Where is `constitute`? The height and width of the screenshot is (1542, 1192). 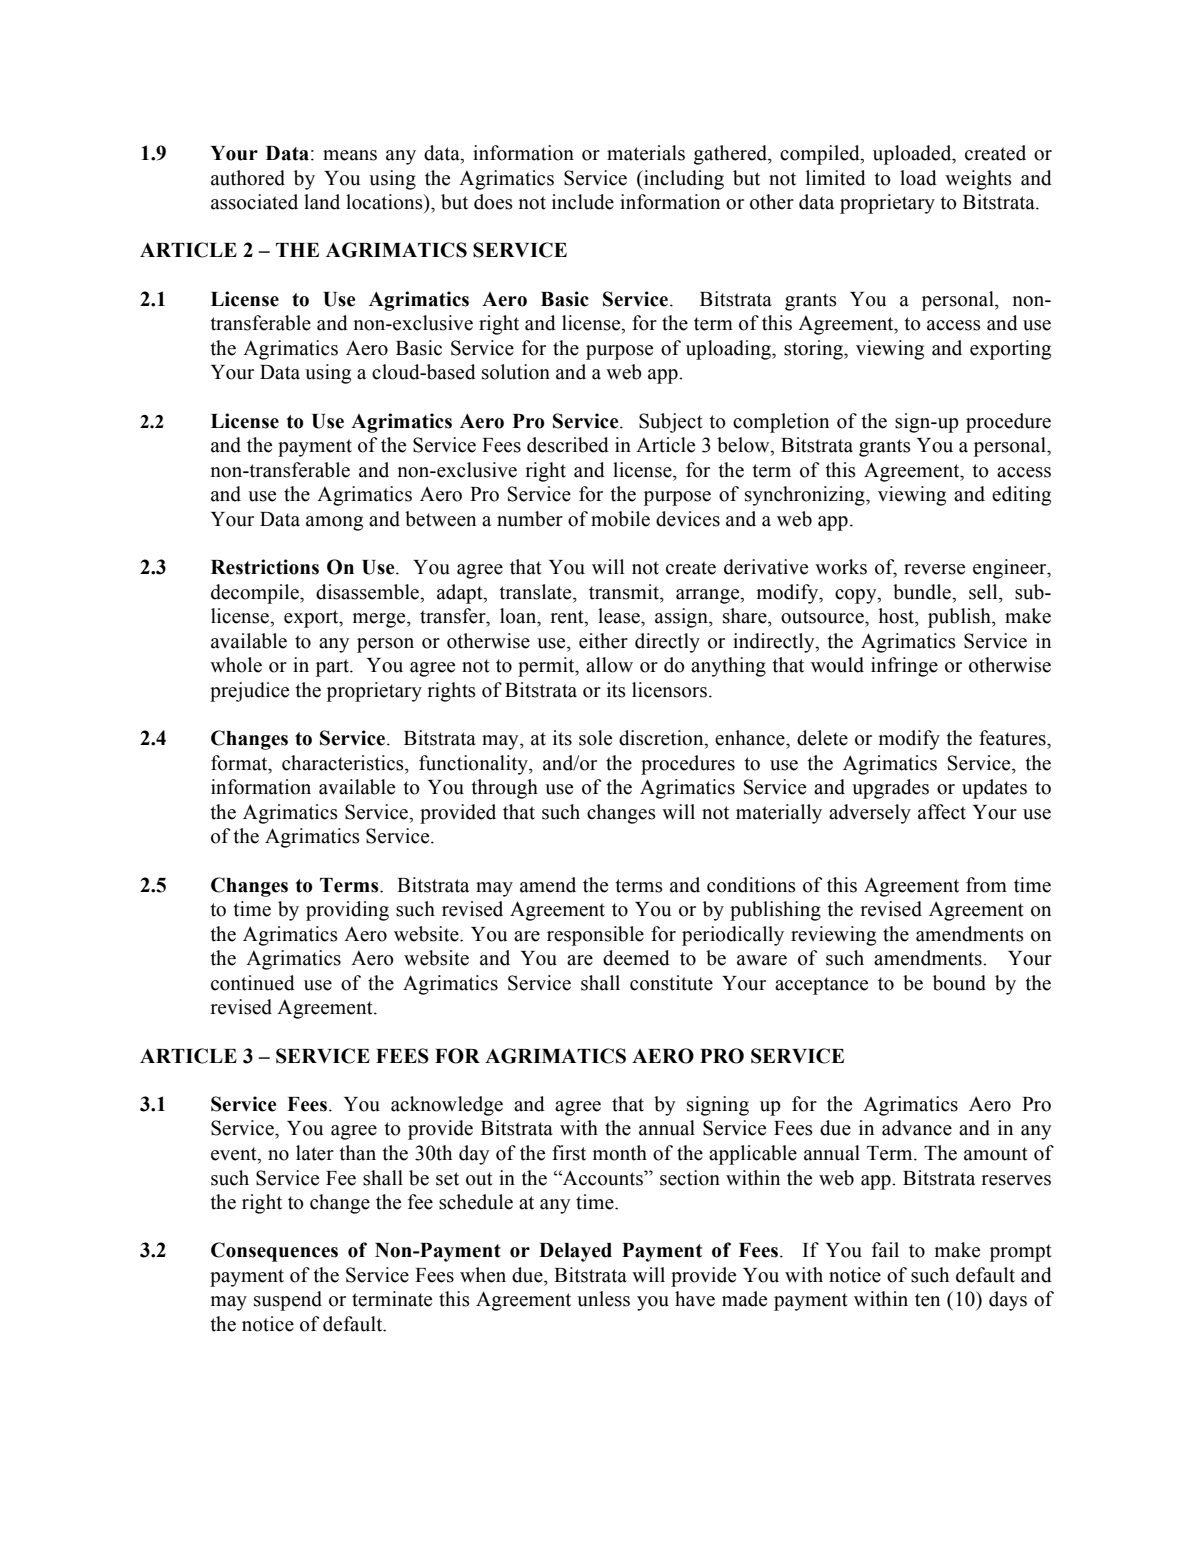 constitute is located at coordinates (671, 983).
